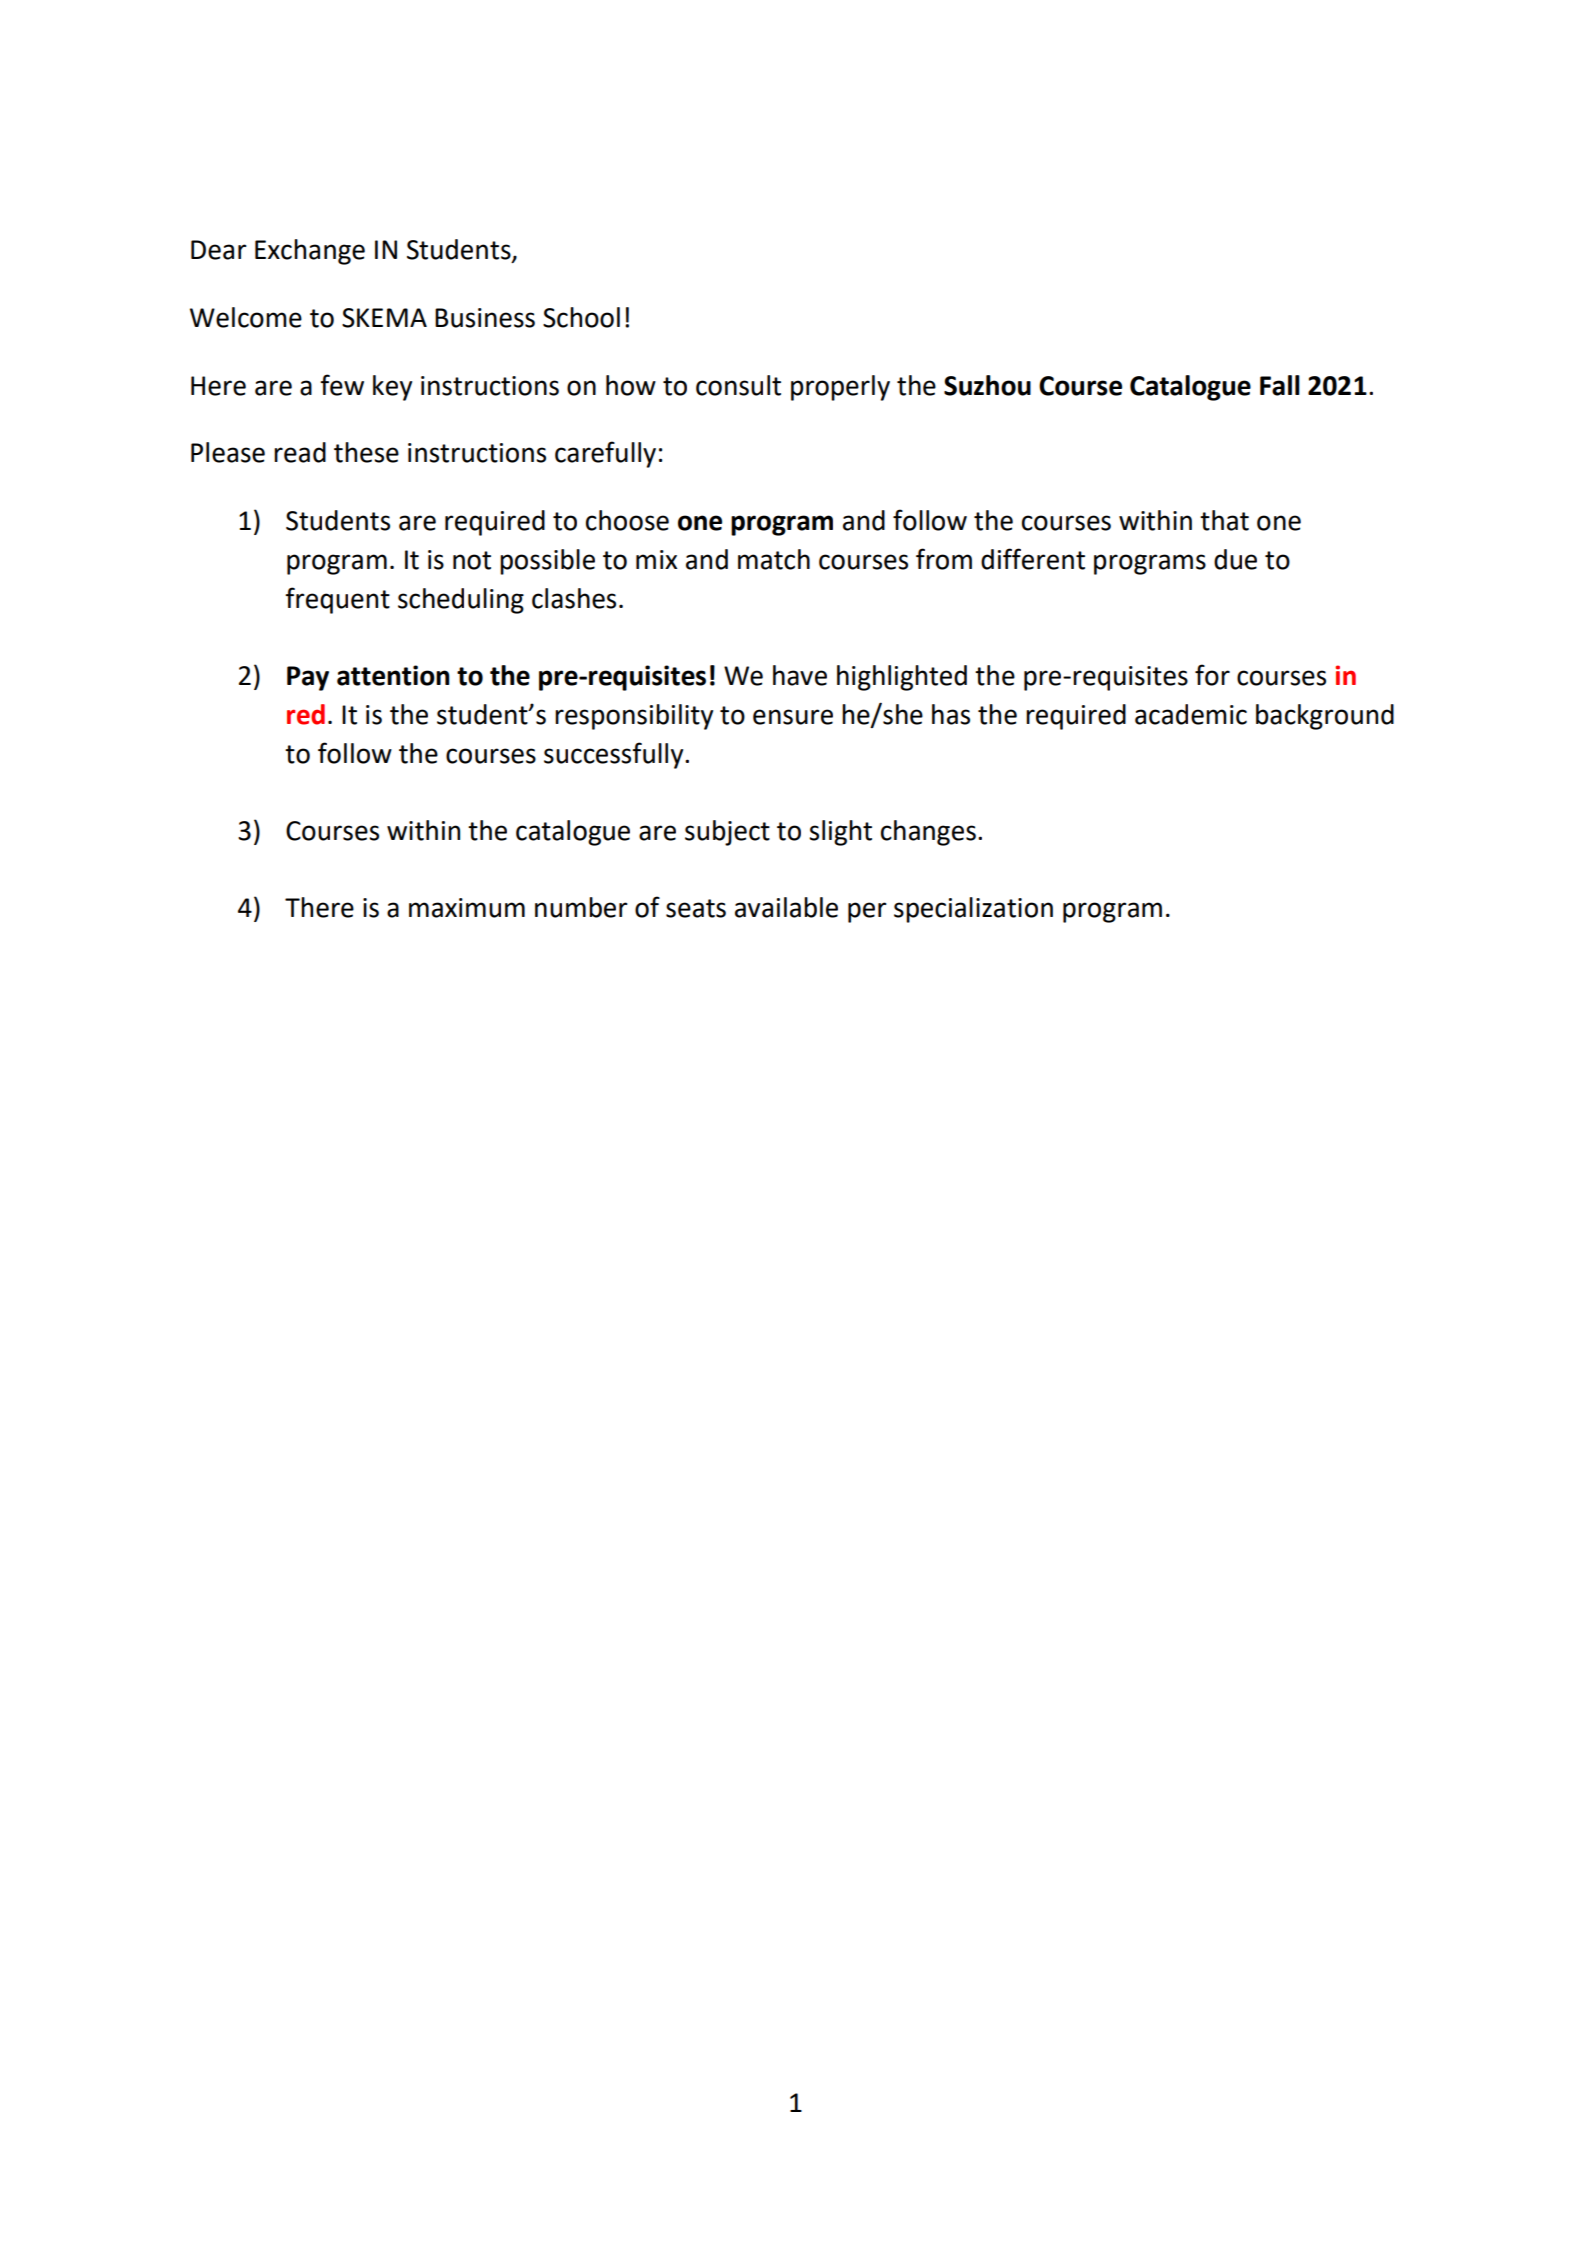 This screenshot has width=1591, height=2250. I want to click on have, so click(800, 675).
